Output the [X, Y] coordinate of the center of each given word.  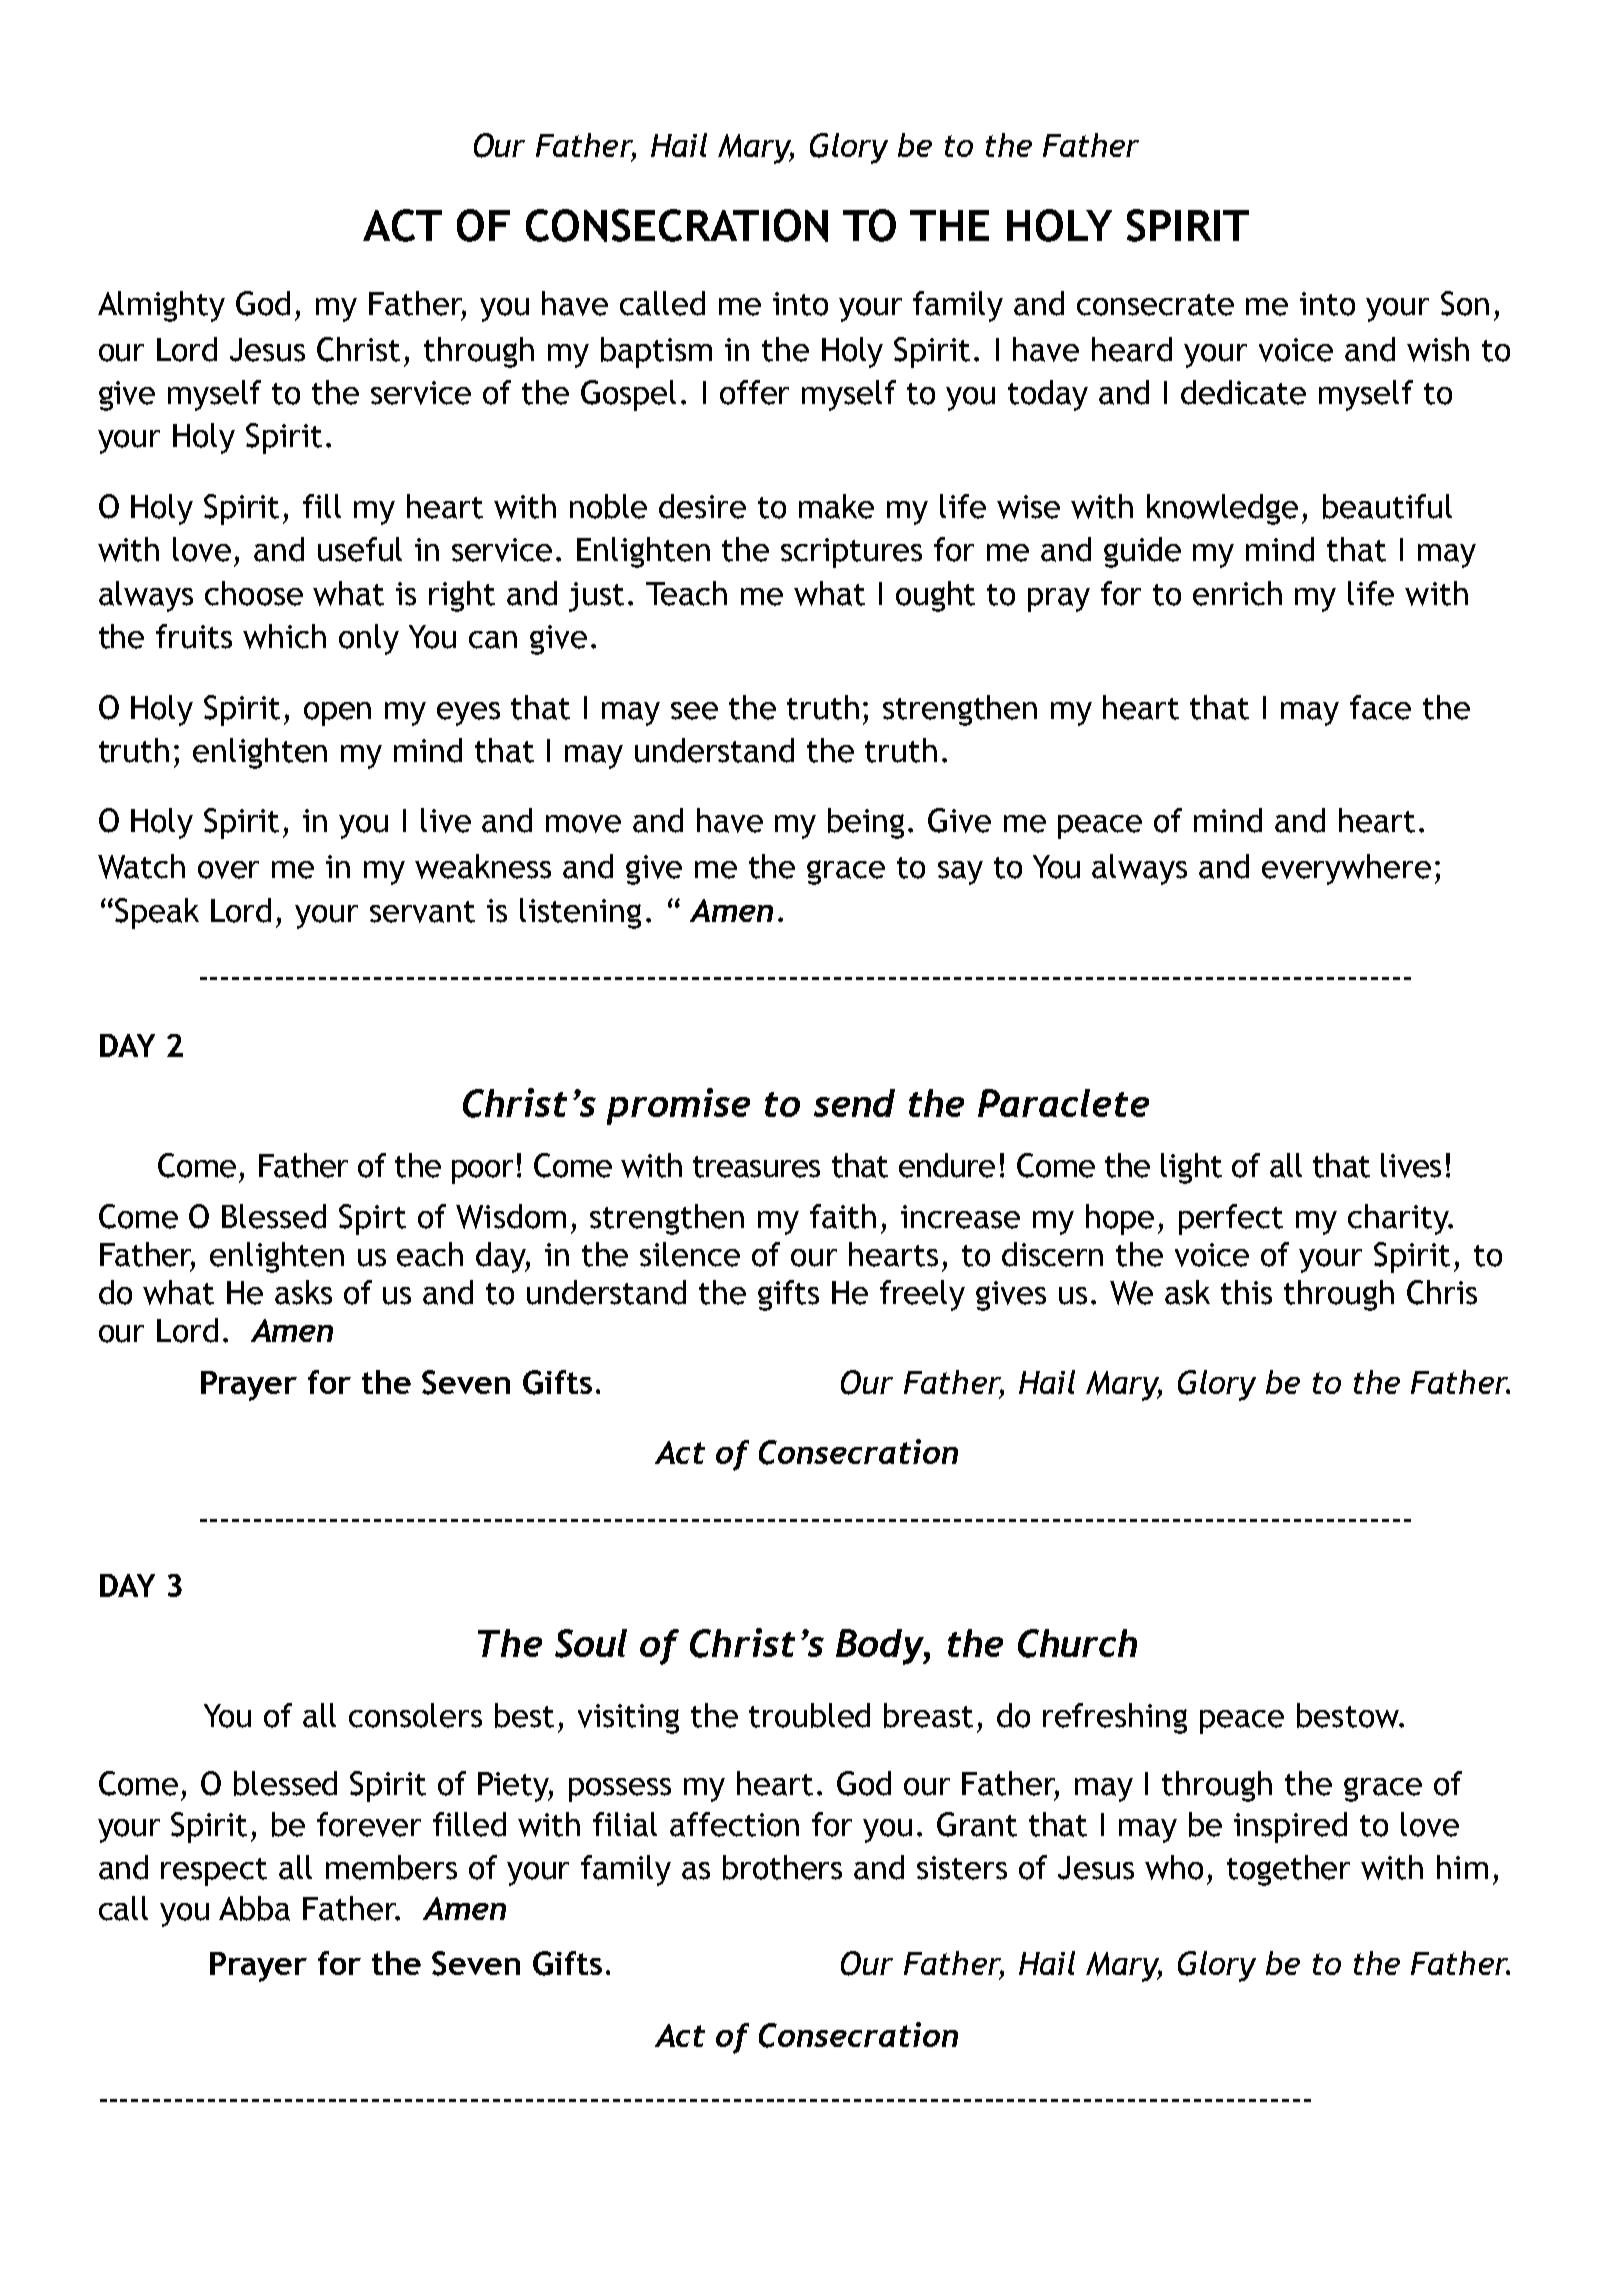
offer [754, 392]
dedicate [1243, 392]
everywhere [1346, 869]
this [1246, 1292]
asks [303, 1292]
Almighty [161, 306]
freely [922, 1295]
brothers [782, 1867]
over [228, 870]
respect [214, 1872]
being [866, 823]
